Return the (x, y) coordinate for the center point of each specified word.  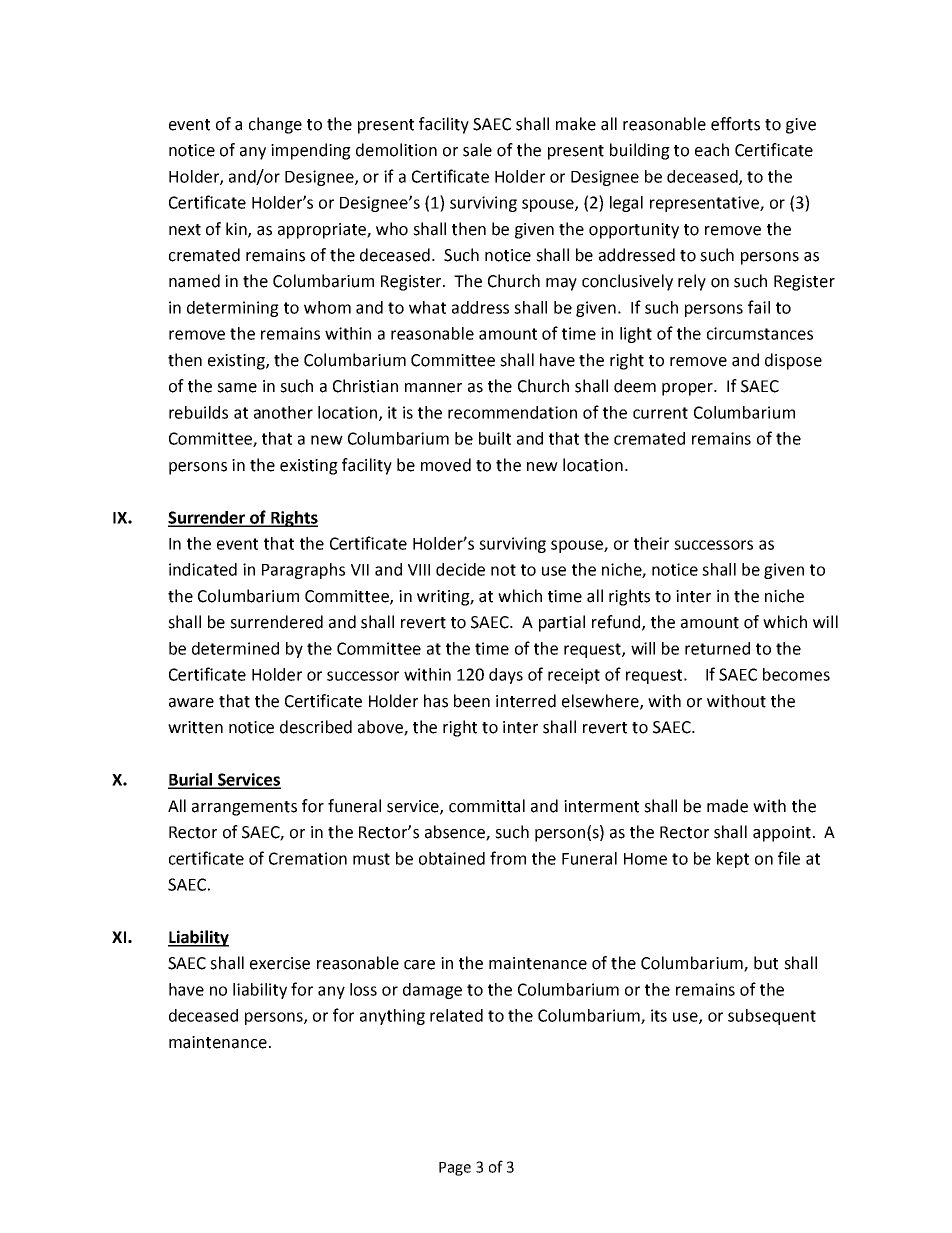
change (275, 125)
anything (392, 1017)
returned (717, 648)
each (712, 150)
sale (477, 150)
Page (455, 1169)
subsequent (772, 1017)
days (506, 676)
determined (235, 648)
